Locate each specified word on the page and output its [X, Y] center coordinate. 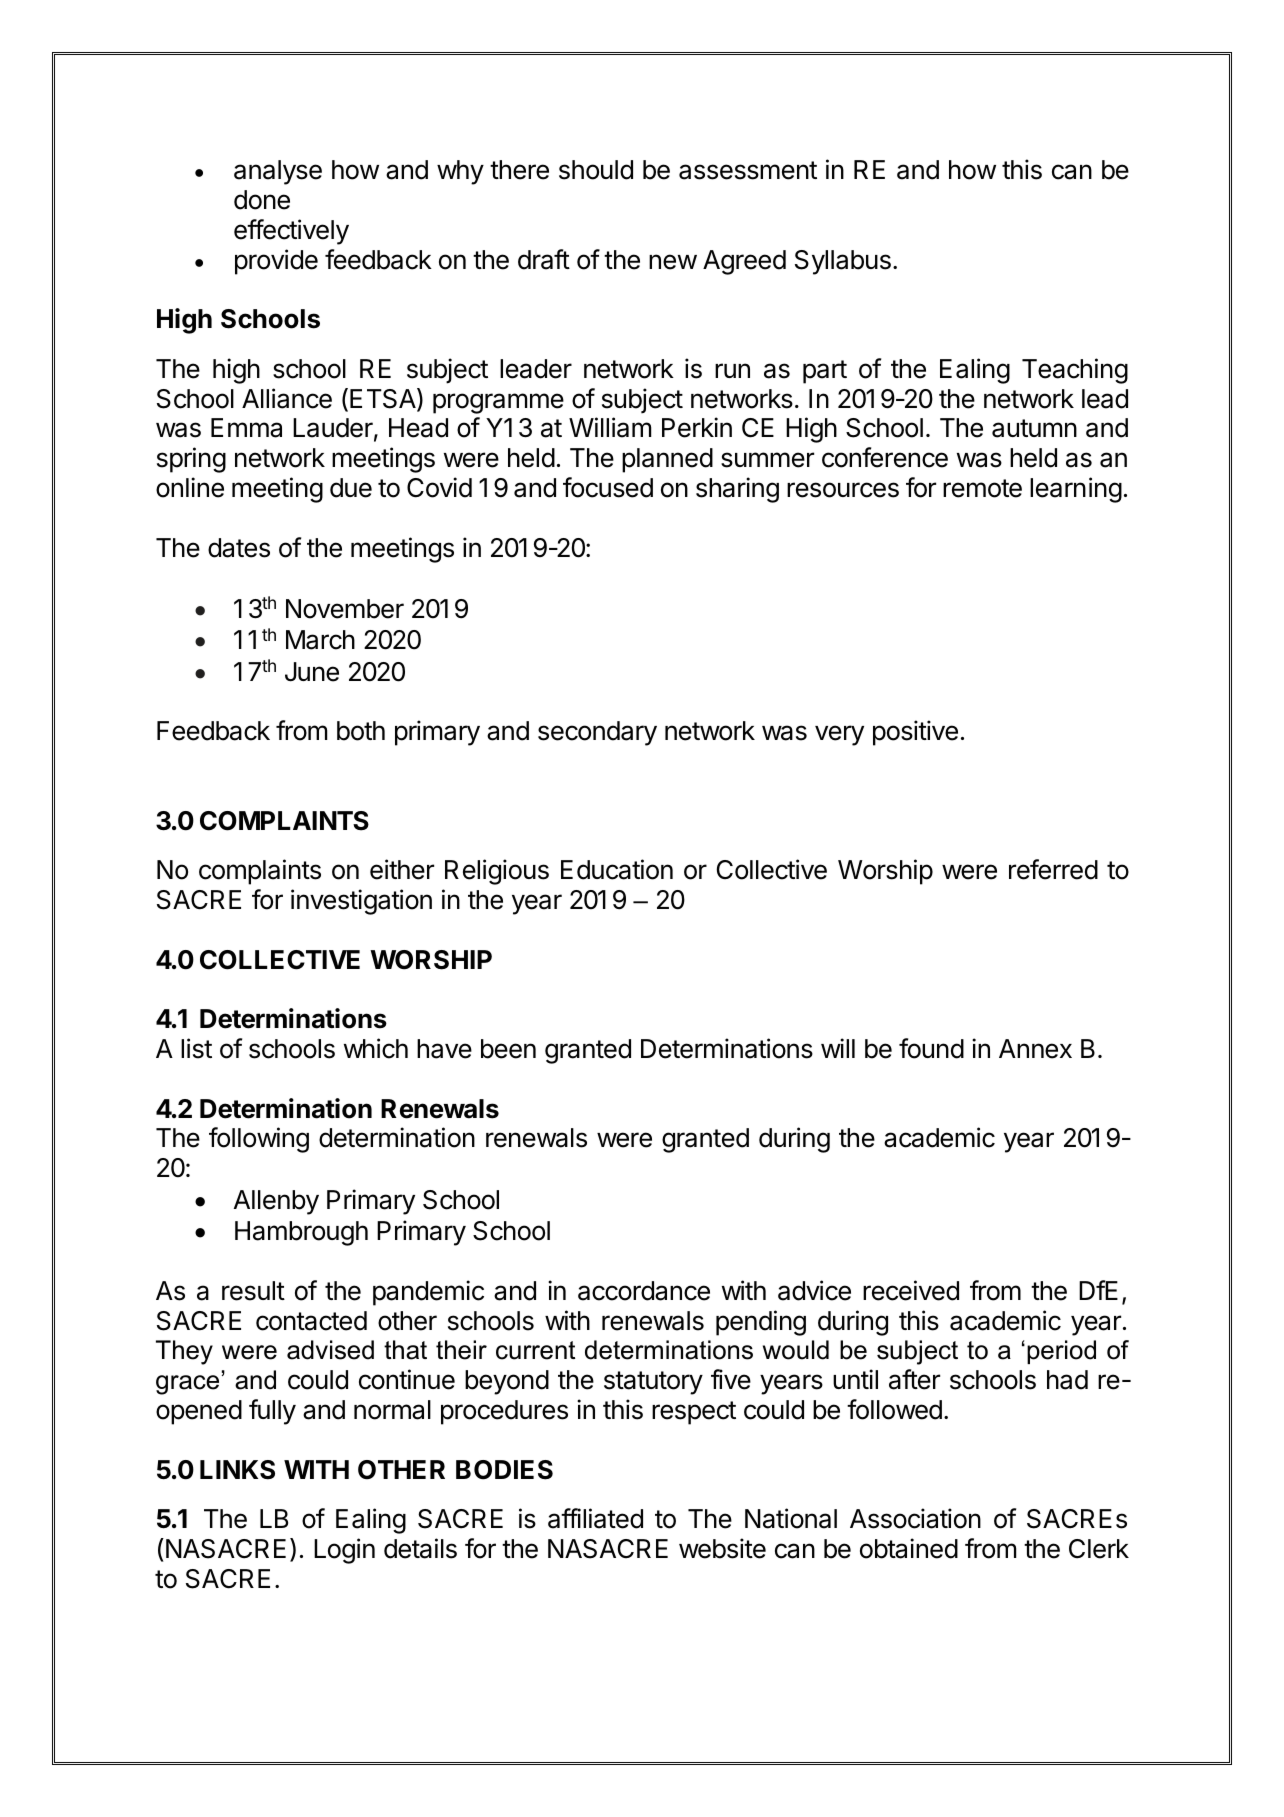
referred [1053, 869]
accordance [644, 1291]
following [259, 1140]
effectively [291, 232]
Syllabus [843, 262]
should [596, 170]
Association [915, 1518]
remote [982, 488]
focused [608, 487]
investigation [361, 902]
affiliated [595, 1518]
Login [344, 1551]
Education [617, 869]
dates [239, 548]
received [911, 1290]
